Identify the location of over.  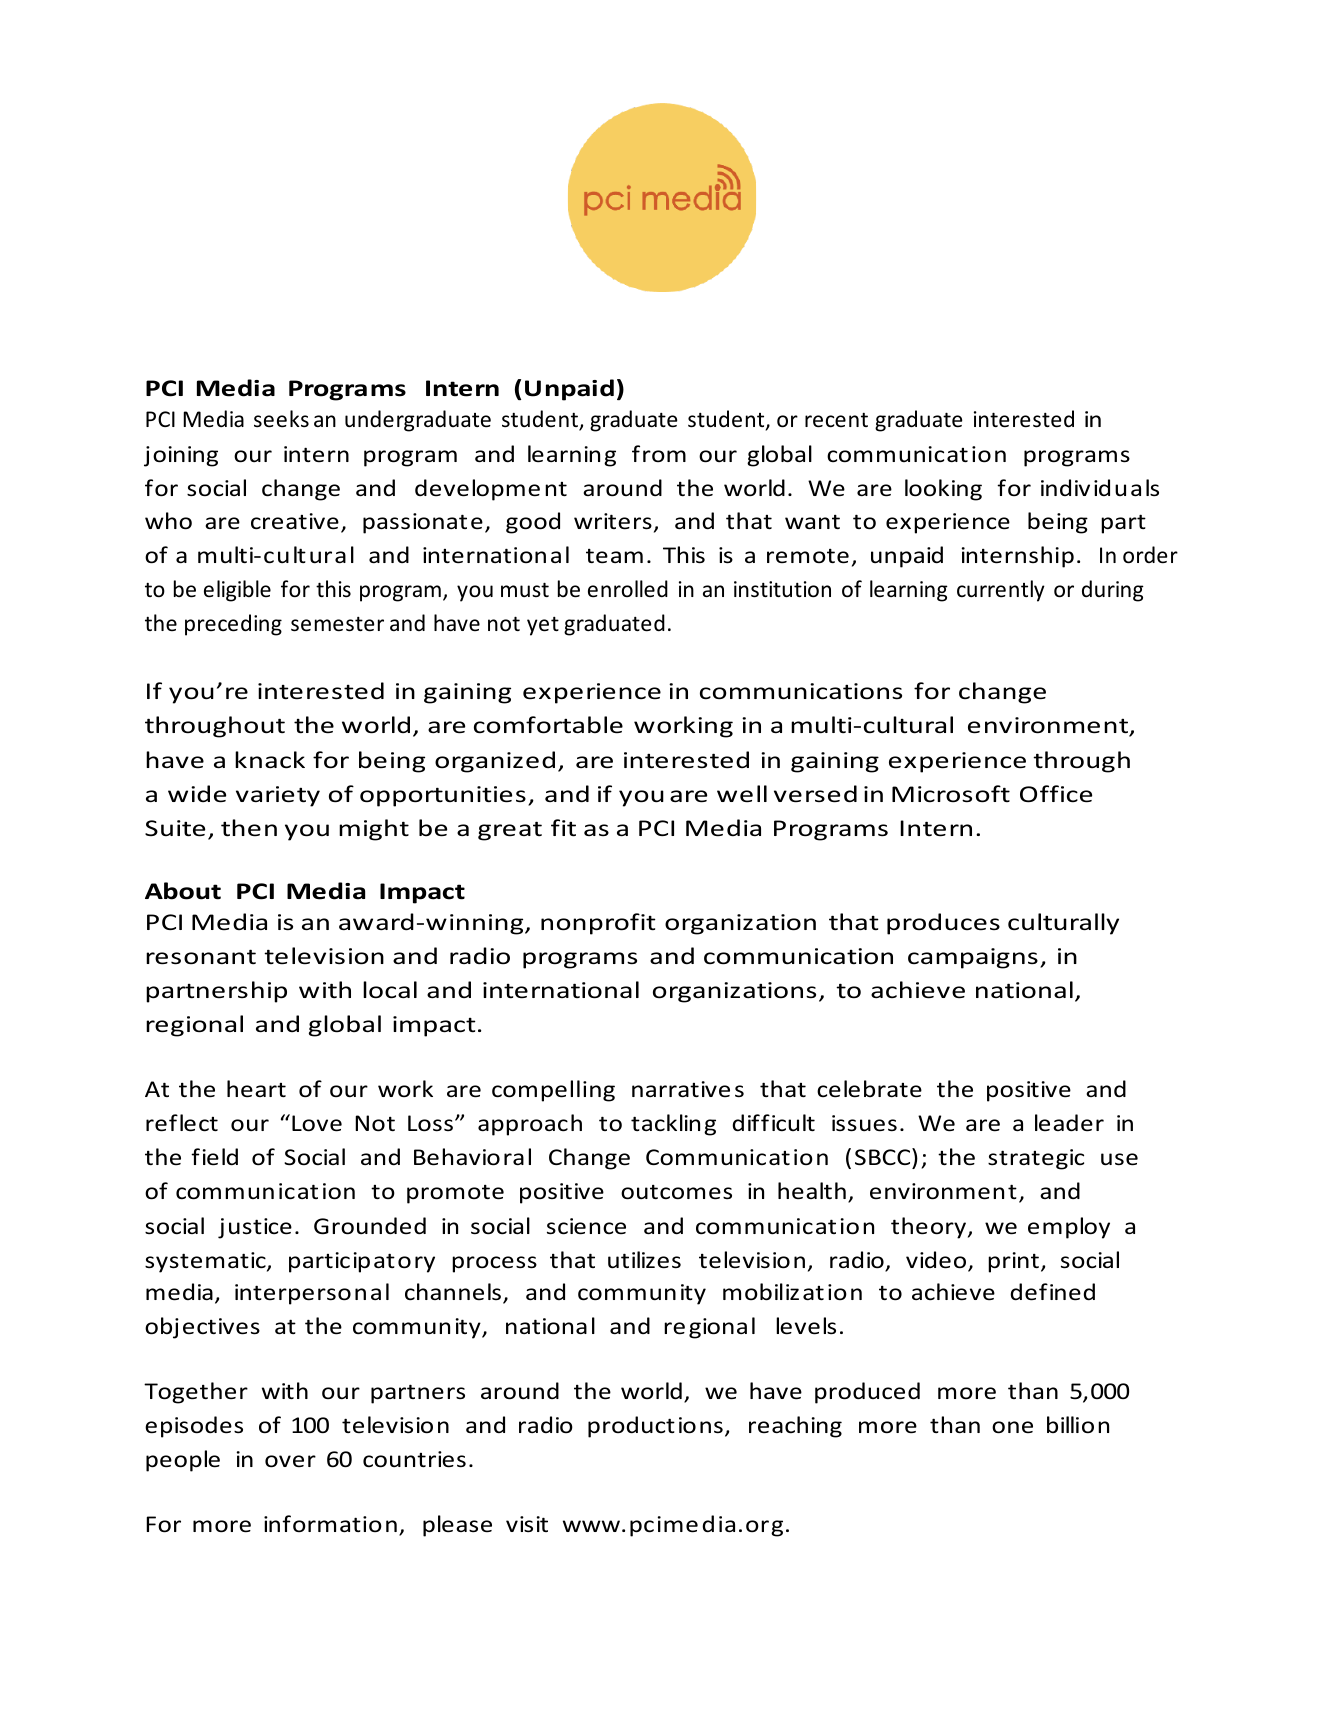
(290, 1461).
